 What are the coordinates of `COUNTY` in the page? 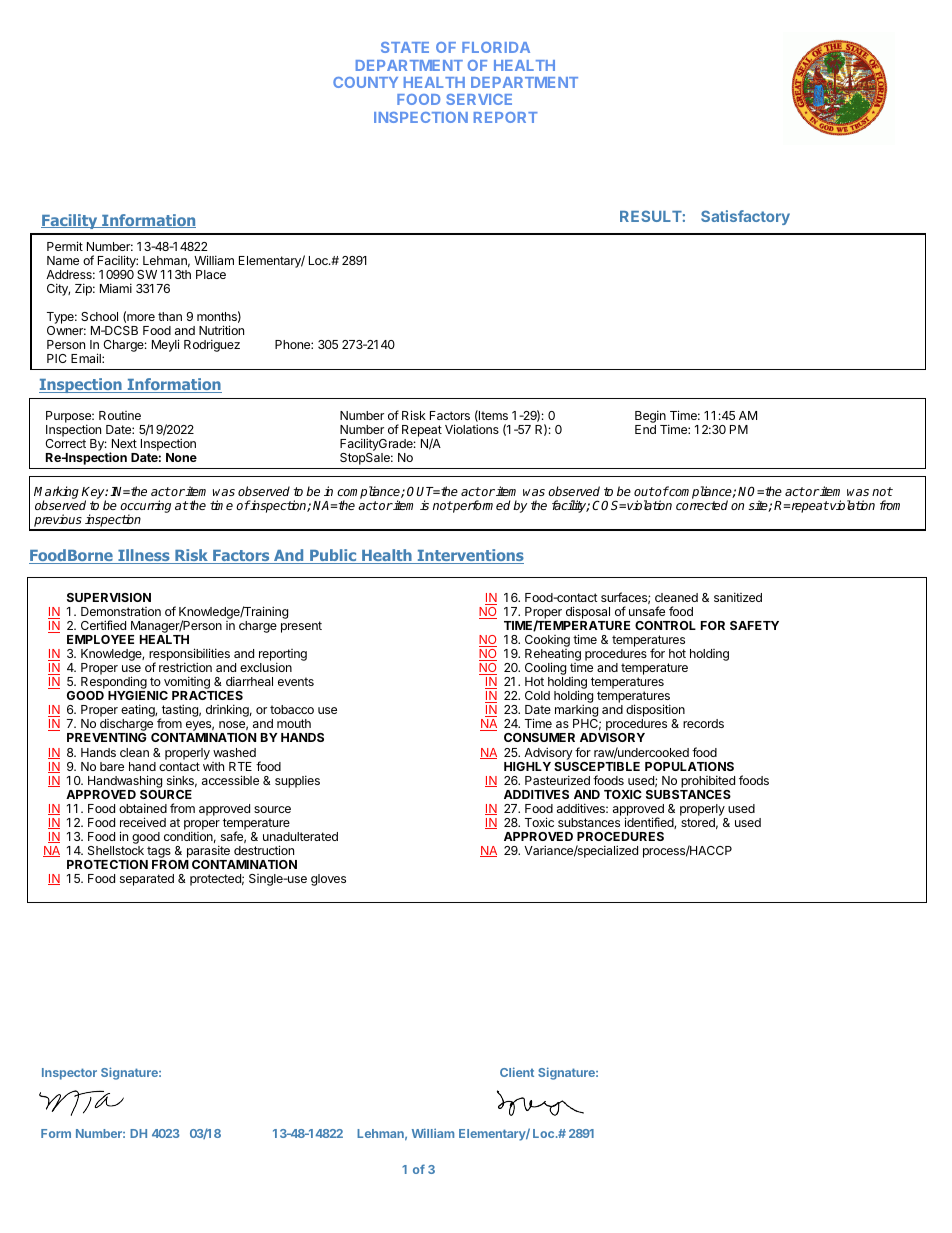 It's located at (365, 82).
